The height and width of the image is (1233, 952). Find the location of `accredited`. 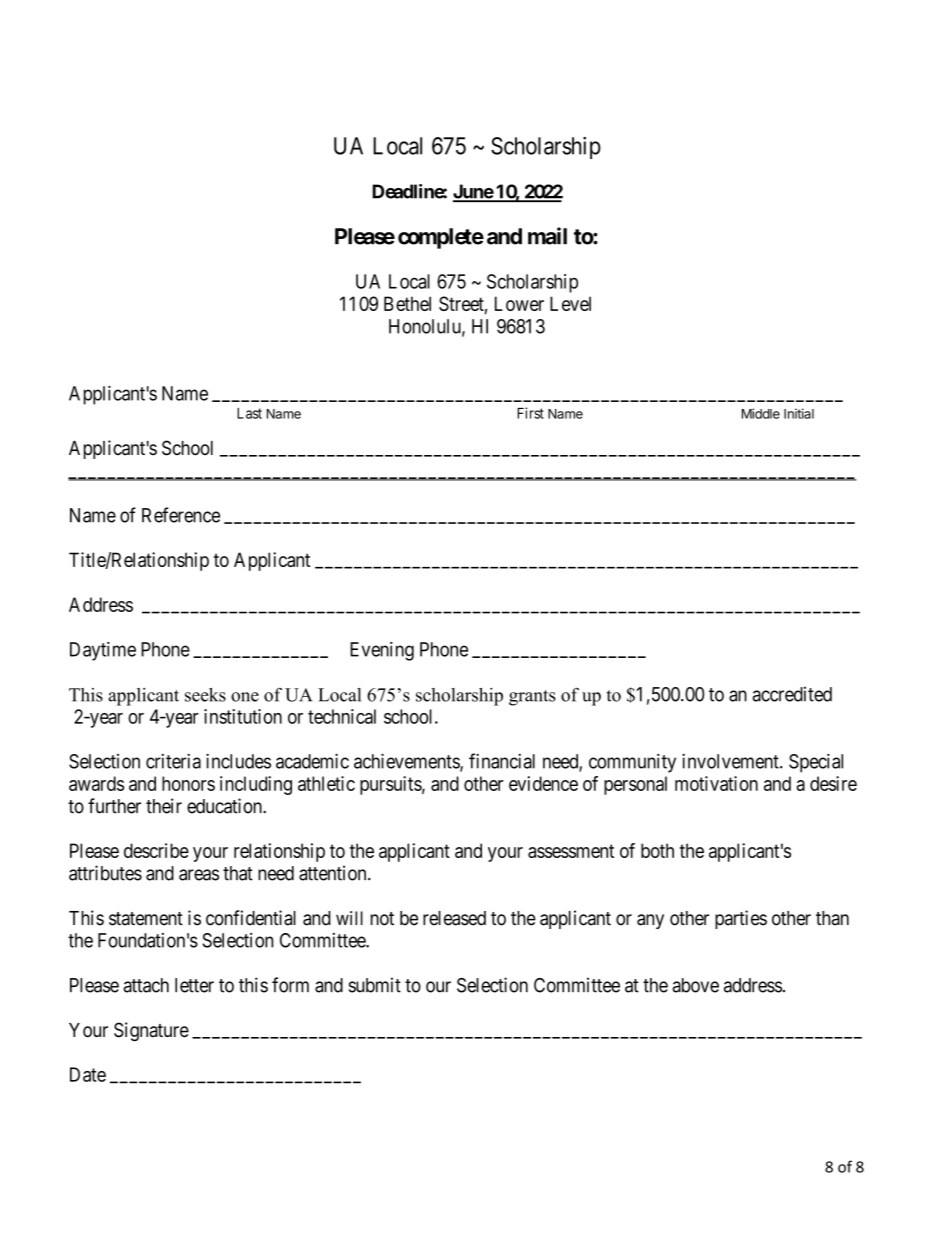

accredited is located at coordinates (792, 694).
